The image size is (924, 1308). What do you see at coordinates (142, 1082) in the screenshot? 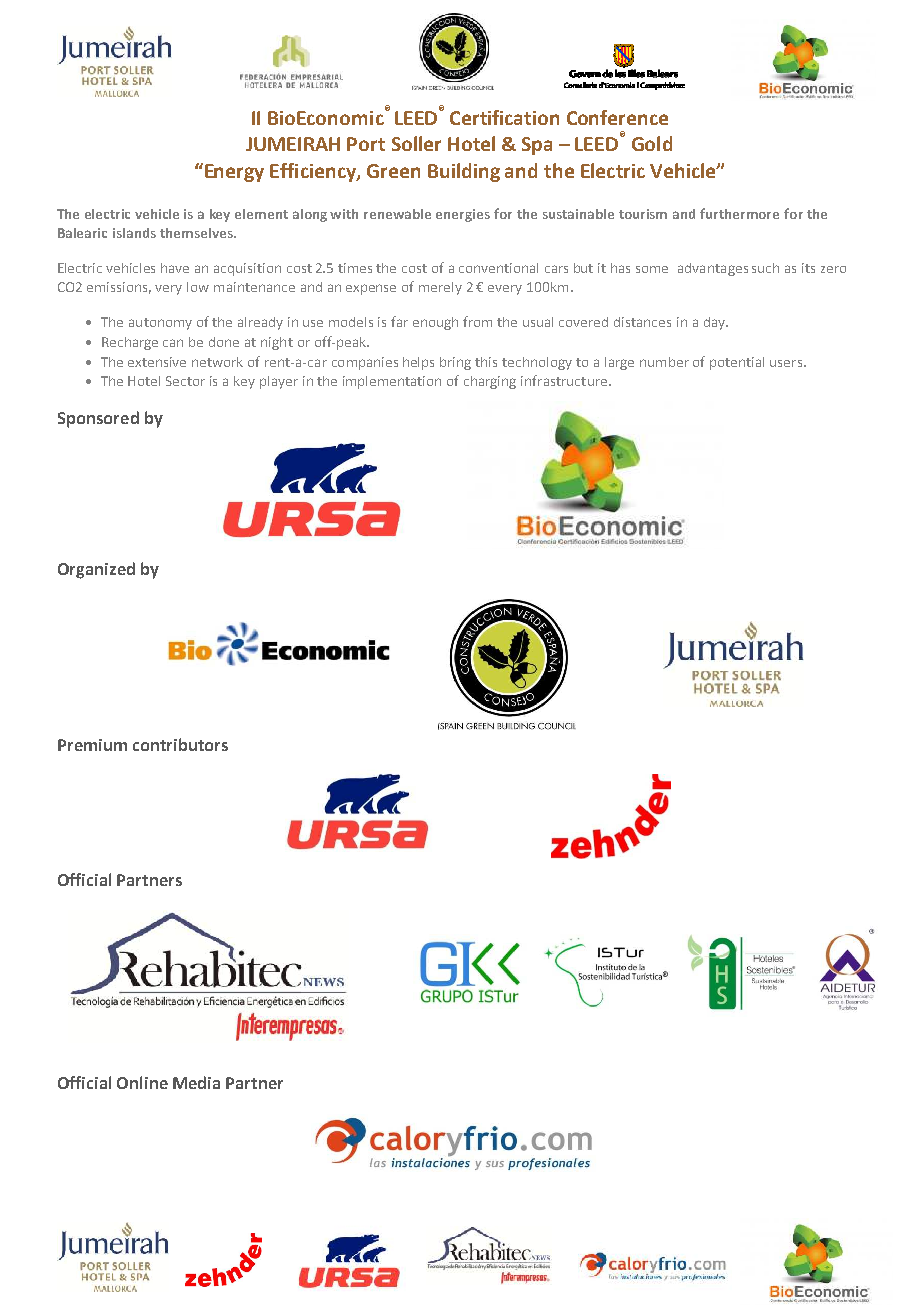
I see `Online` at bounding box center [142, 1082].
